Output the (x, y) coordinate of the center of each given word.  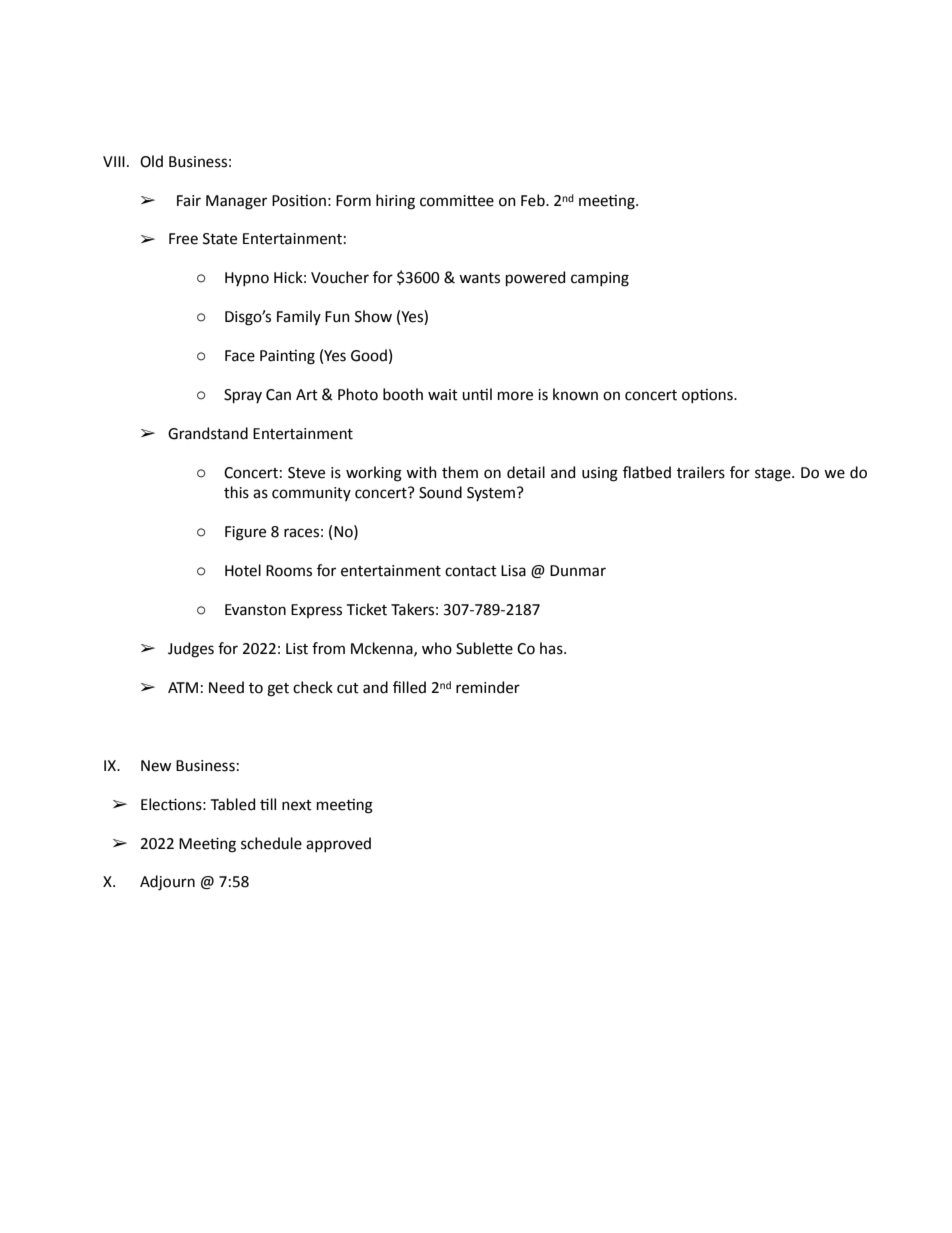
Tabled (233, 804)
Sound (440, 492)
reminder (488, 687)
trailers (701, 472)
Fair (189, 201)
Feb (534, 200)
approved (338, 844)
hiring (395, 202)
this (236, 492)
